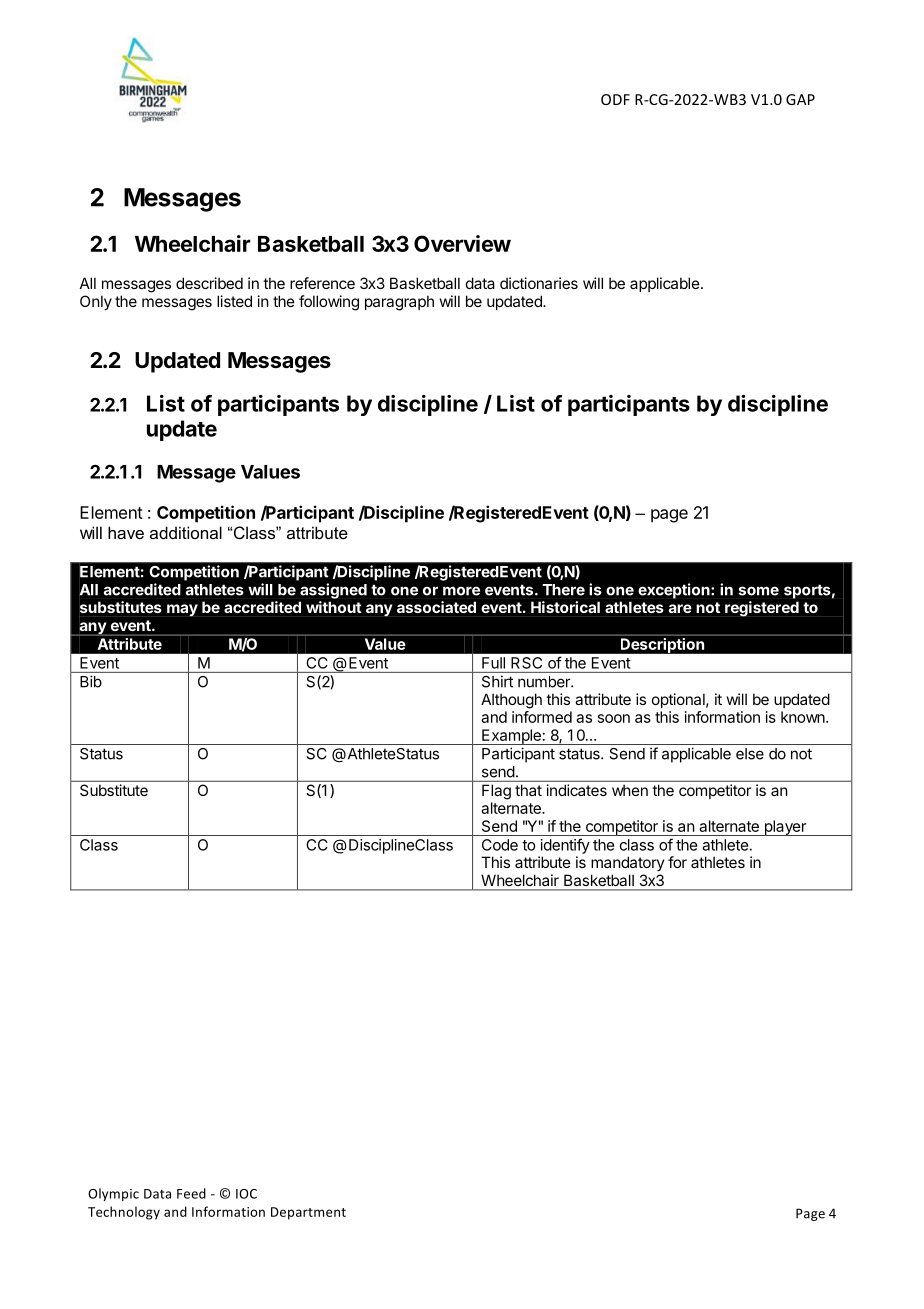 This screenshot has height=1309, width=924. Describe the element at coordinates (462, 243) in the screenshot. I see `Overview` at that location.
